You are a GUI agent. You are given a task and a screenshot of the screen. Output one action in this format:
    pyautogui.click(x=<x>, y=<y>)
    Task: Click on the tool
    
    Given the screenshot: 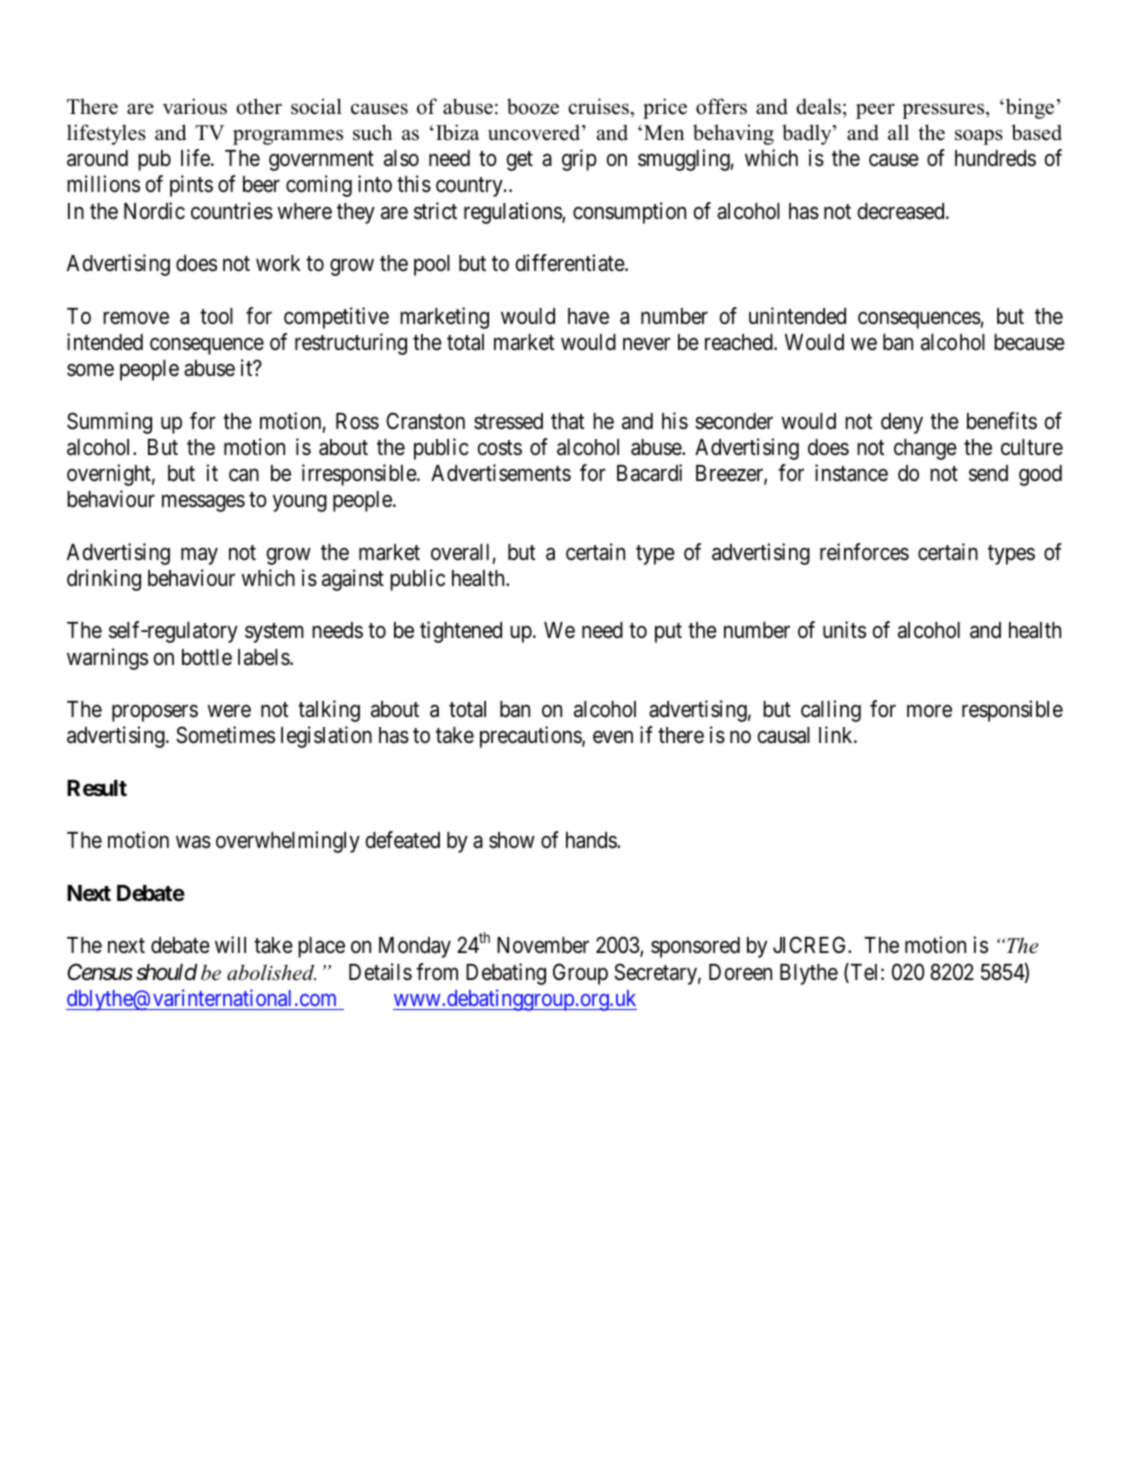 What is the action you would take?
    pyautogui.click(x=216, y=316)
